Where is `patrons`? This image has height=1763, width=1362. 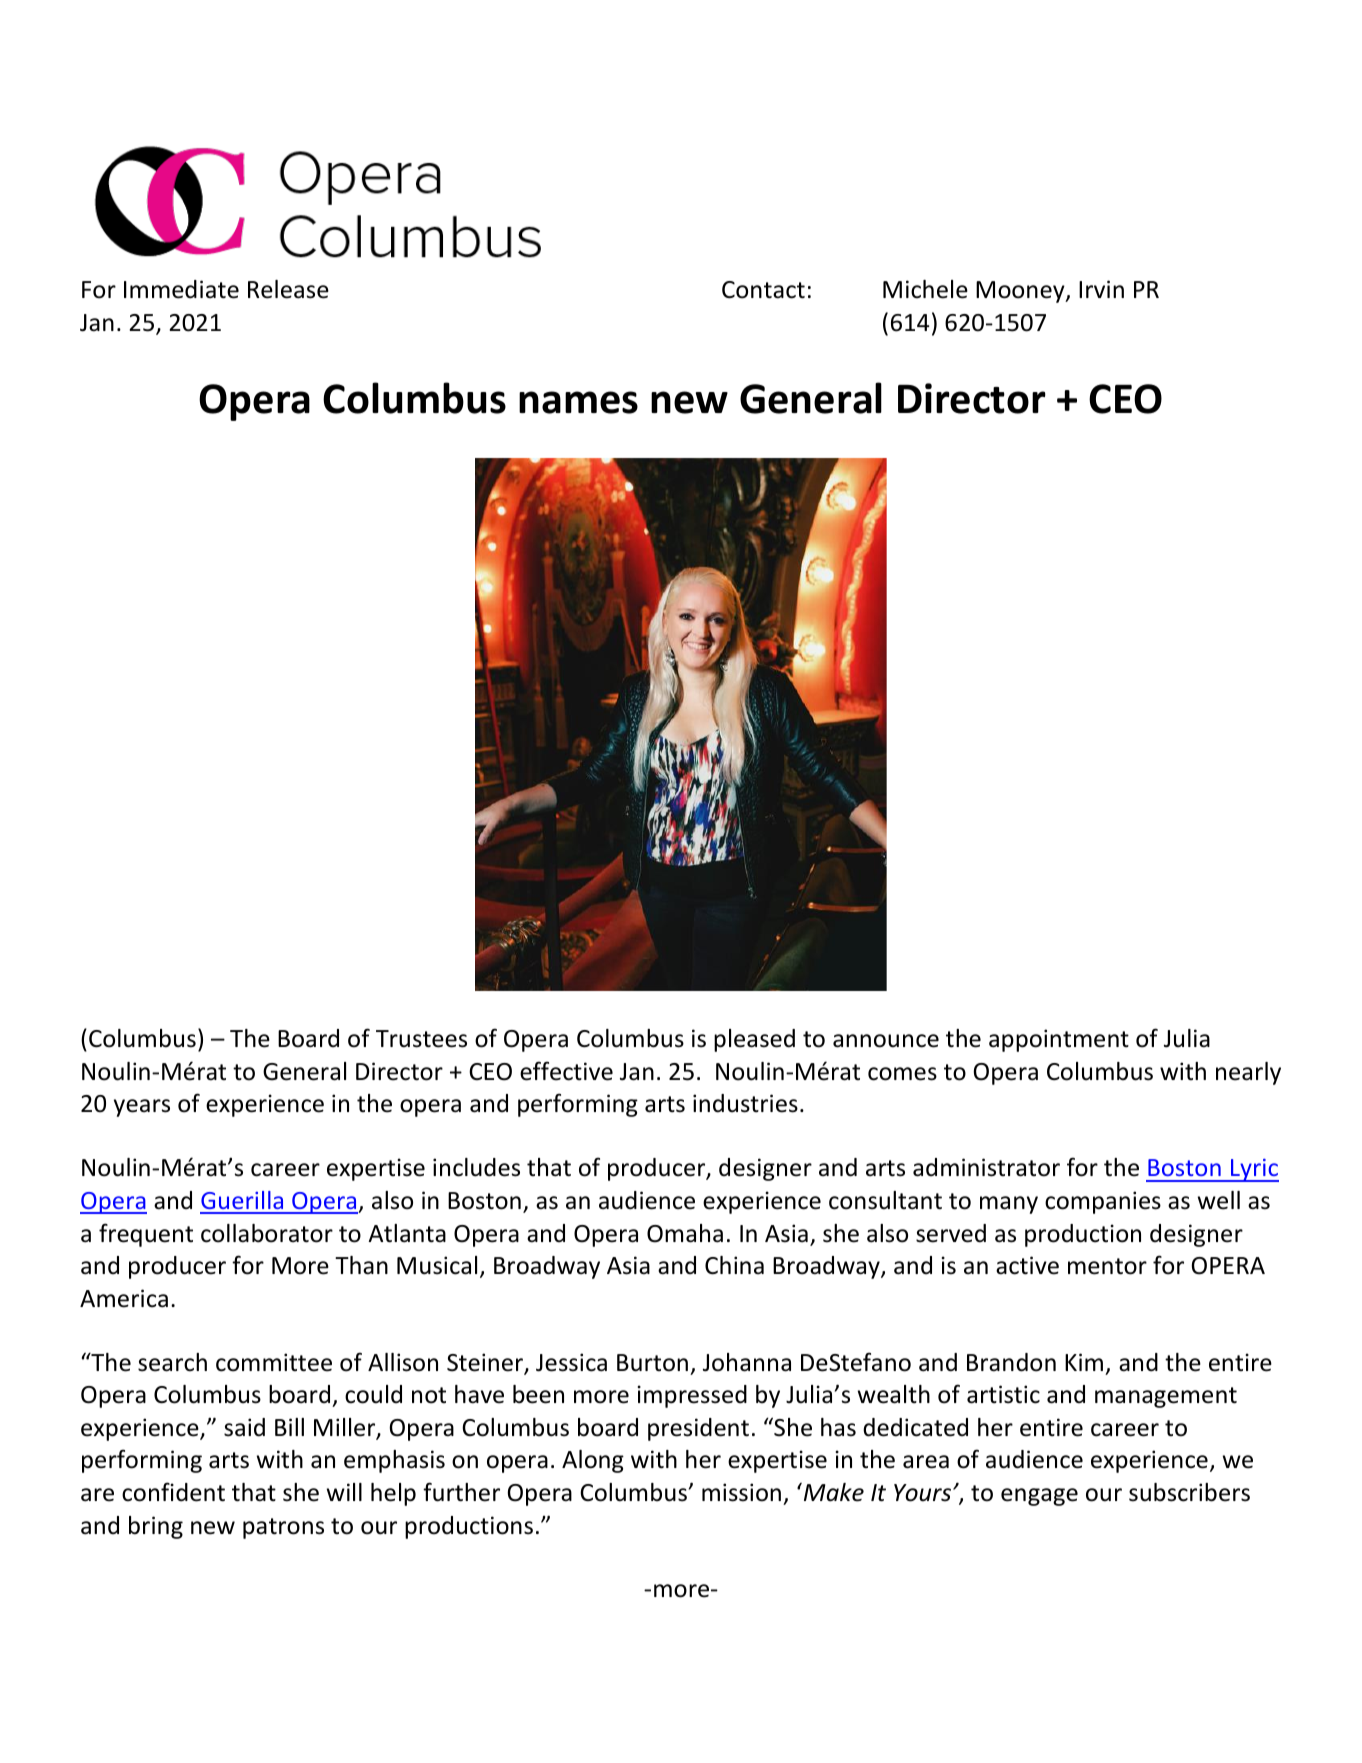 patrons is located at coordinates (283, 1528).
